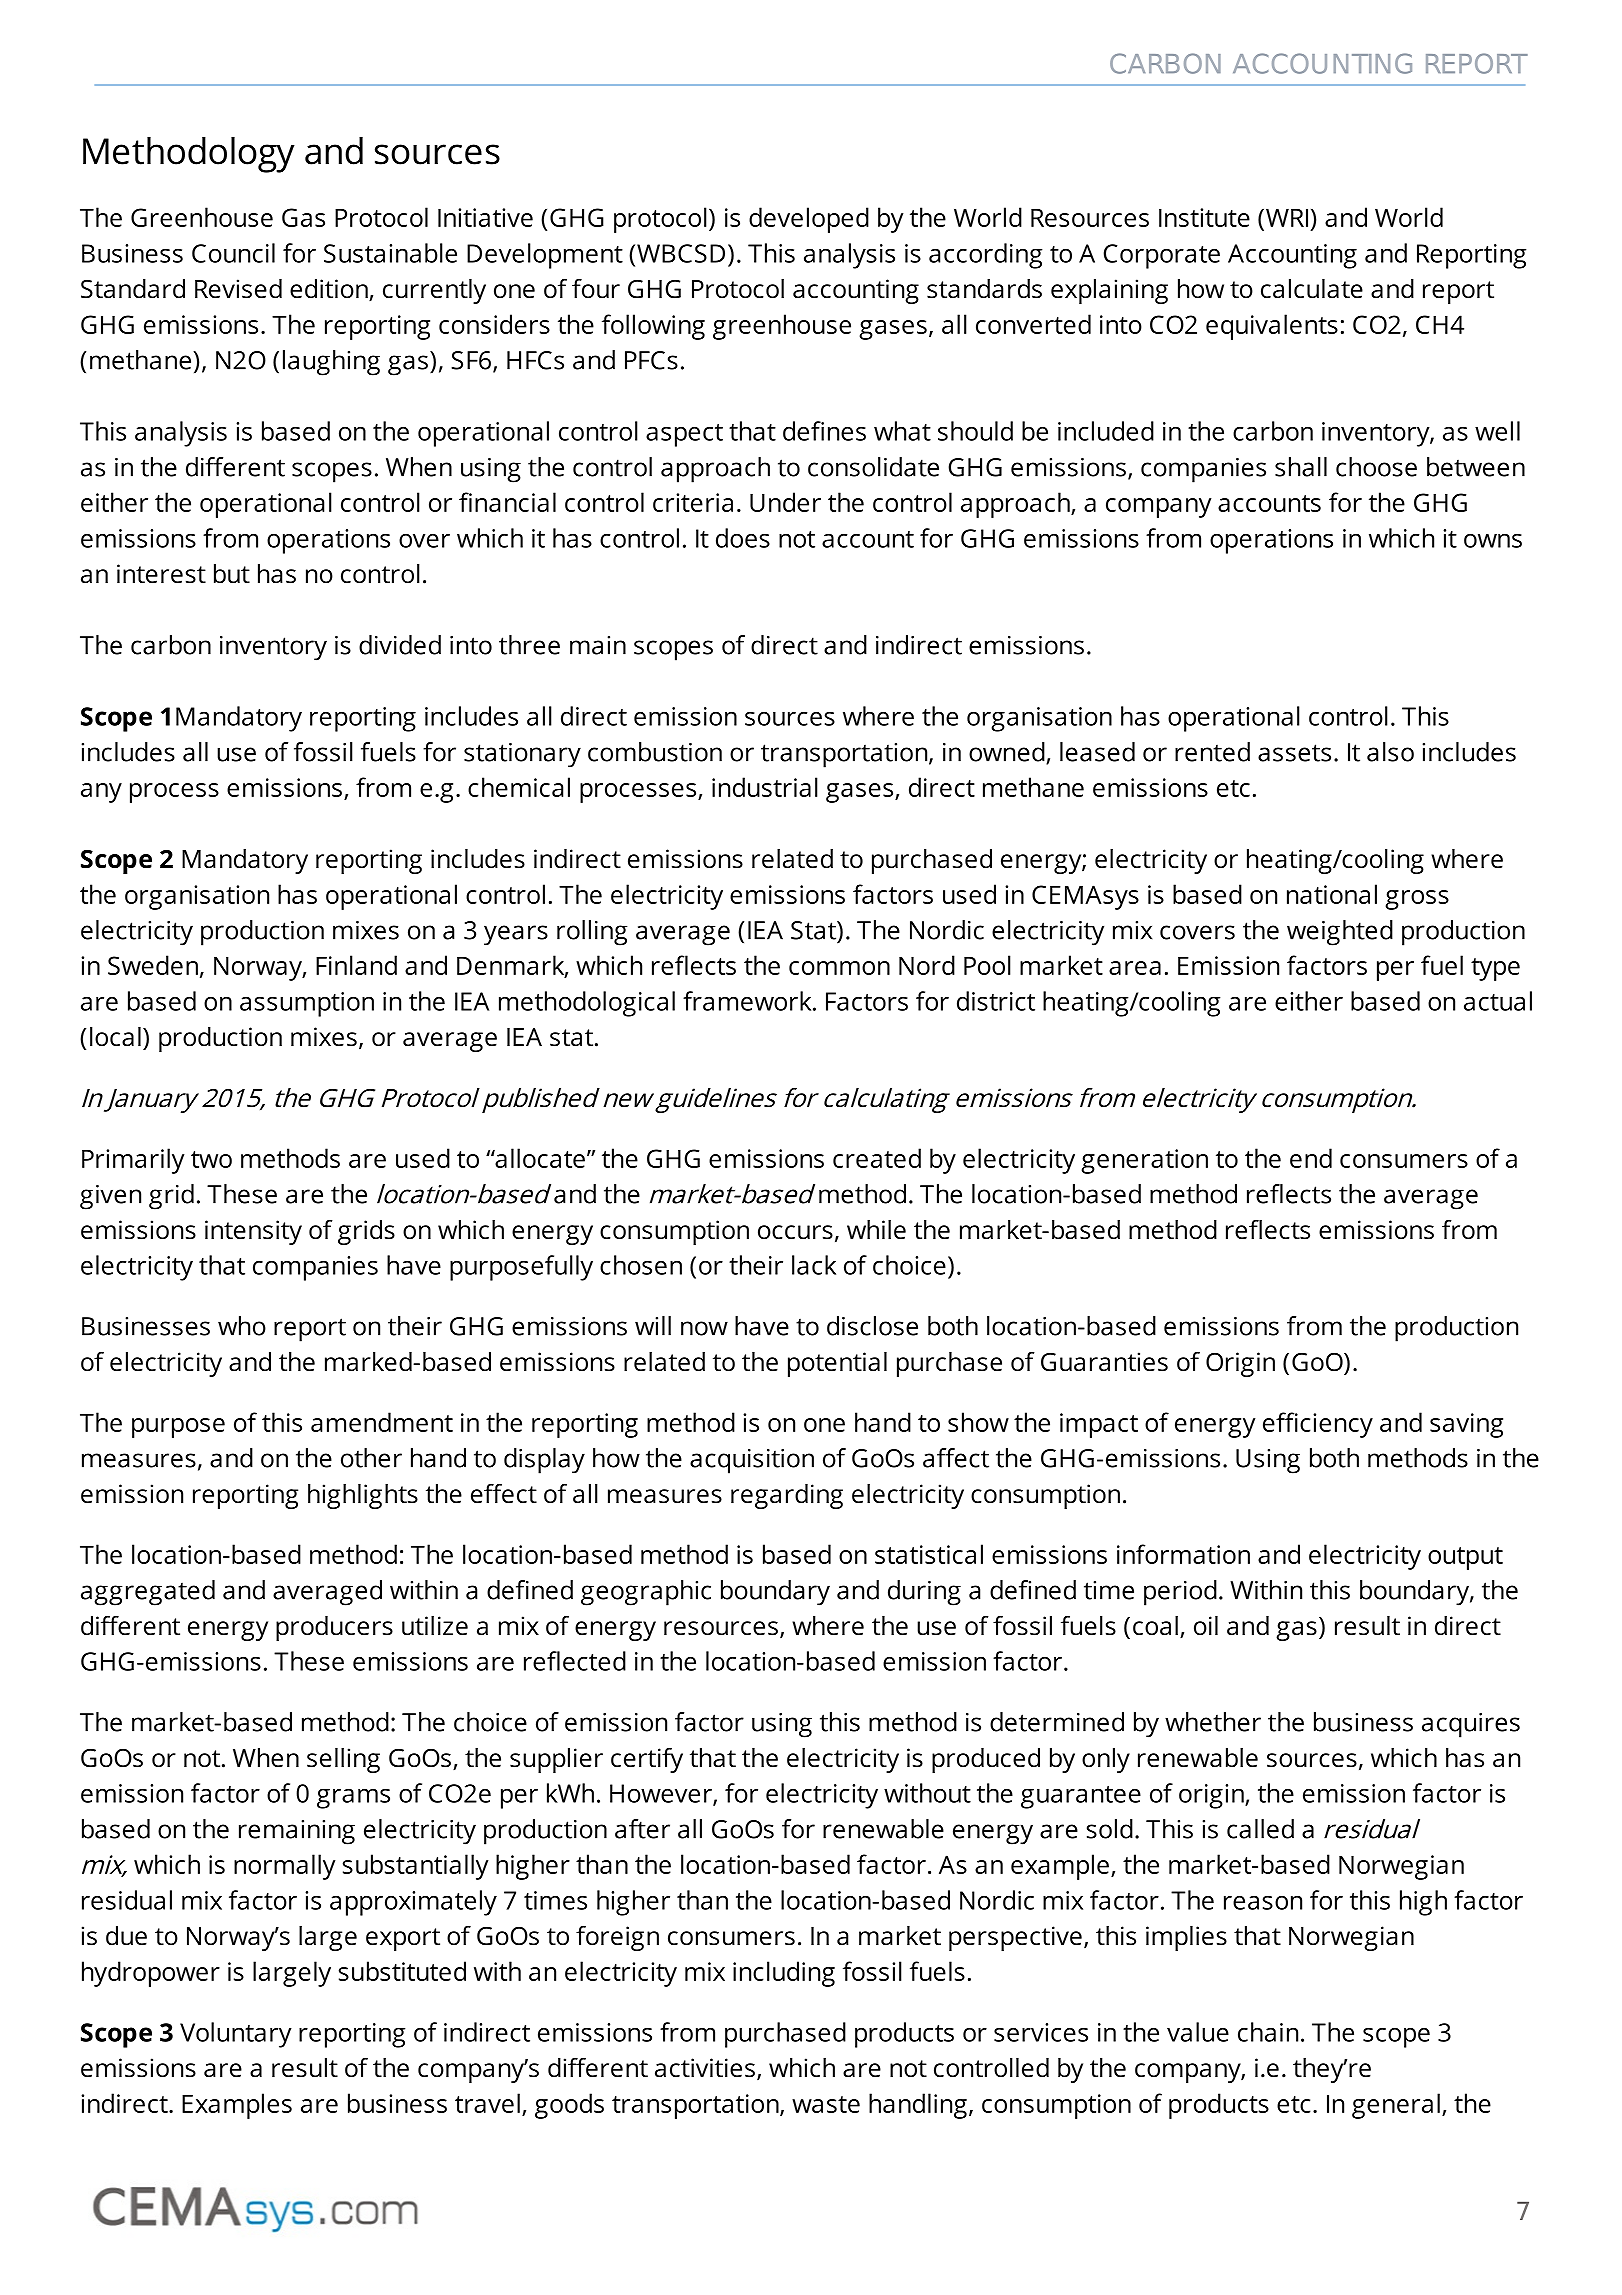  I want to click on Voluntary, so click(236, 2035).
